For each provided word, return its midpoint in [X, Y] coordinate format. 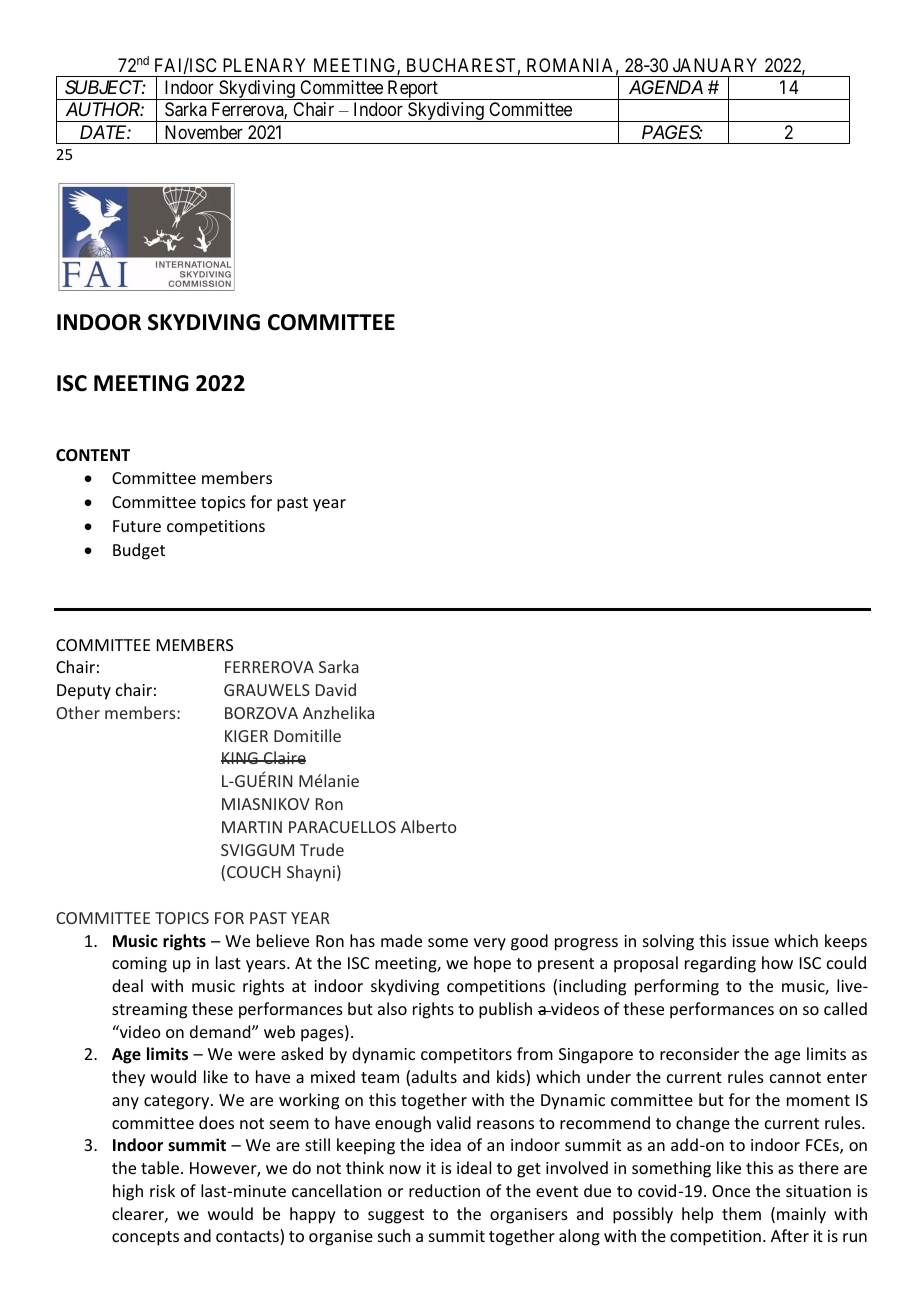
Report [412, 90]
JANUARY [715, 65]
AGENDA [666, 87]
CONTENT [93, 455]
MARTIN [252, 827]
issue [750, 941]
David [336, 689]
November [204, 132]
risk [162, 1190]
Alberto [428, 826]
